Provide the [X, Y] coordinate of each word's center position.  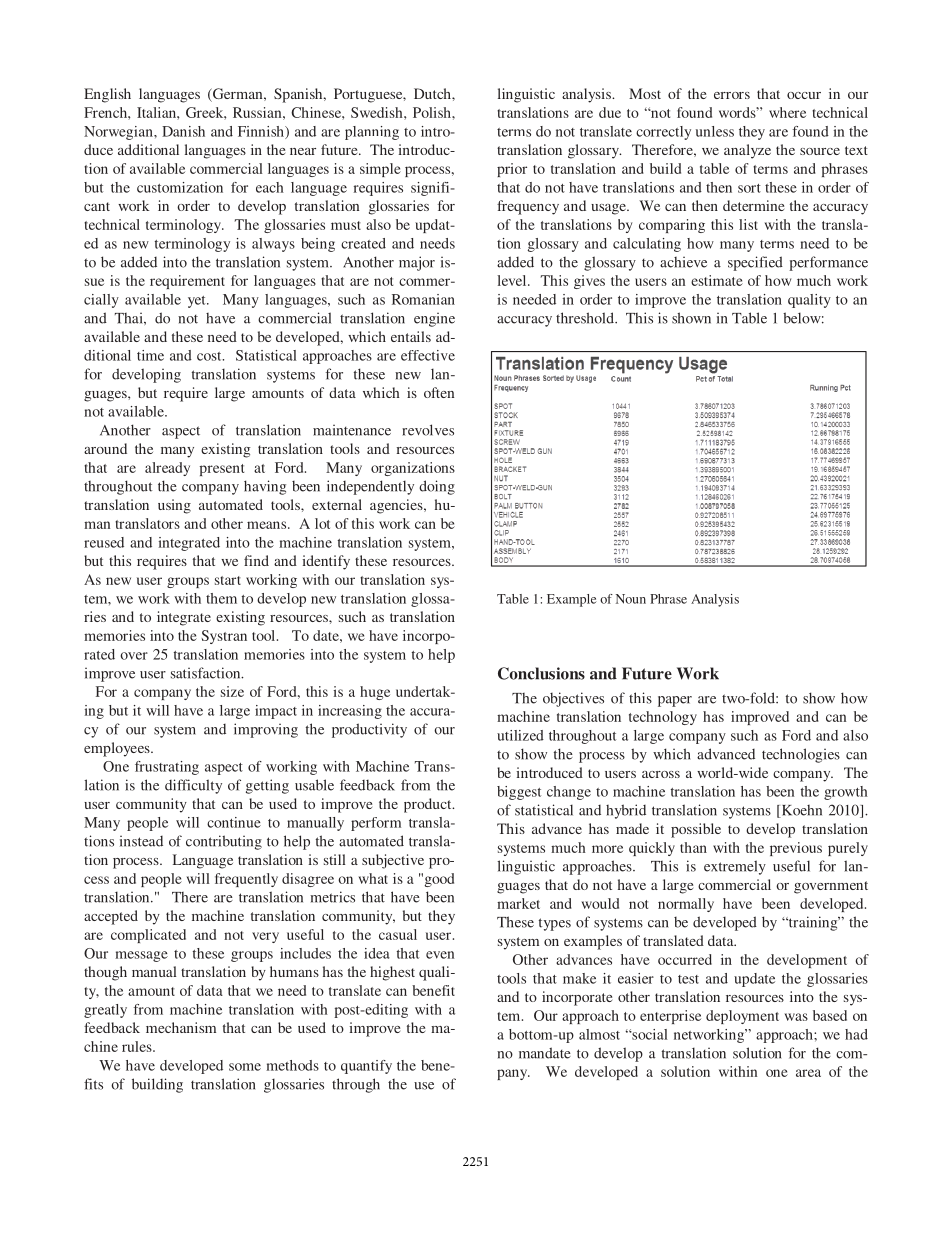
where [787, 112]
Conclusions [541, 673]
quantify [366, 1067]
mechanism [181, 1027]
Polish [433, 112]
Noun [631, 599]
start [228, 580]
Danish [183, 131]
